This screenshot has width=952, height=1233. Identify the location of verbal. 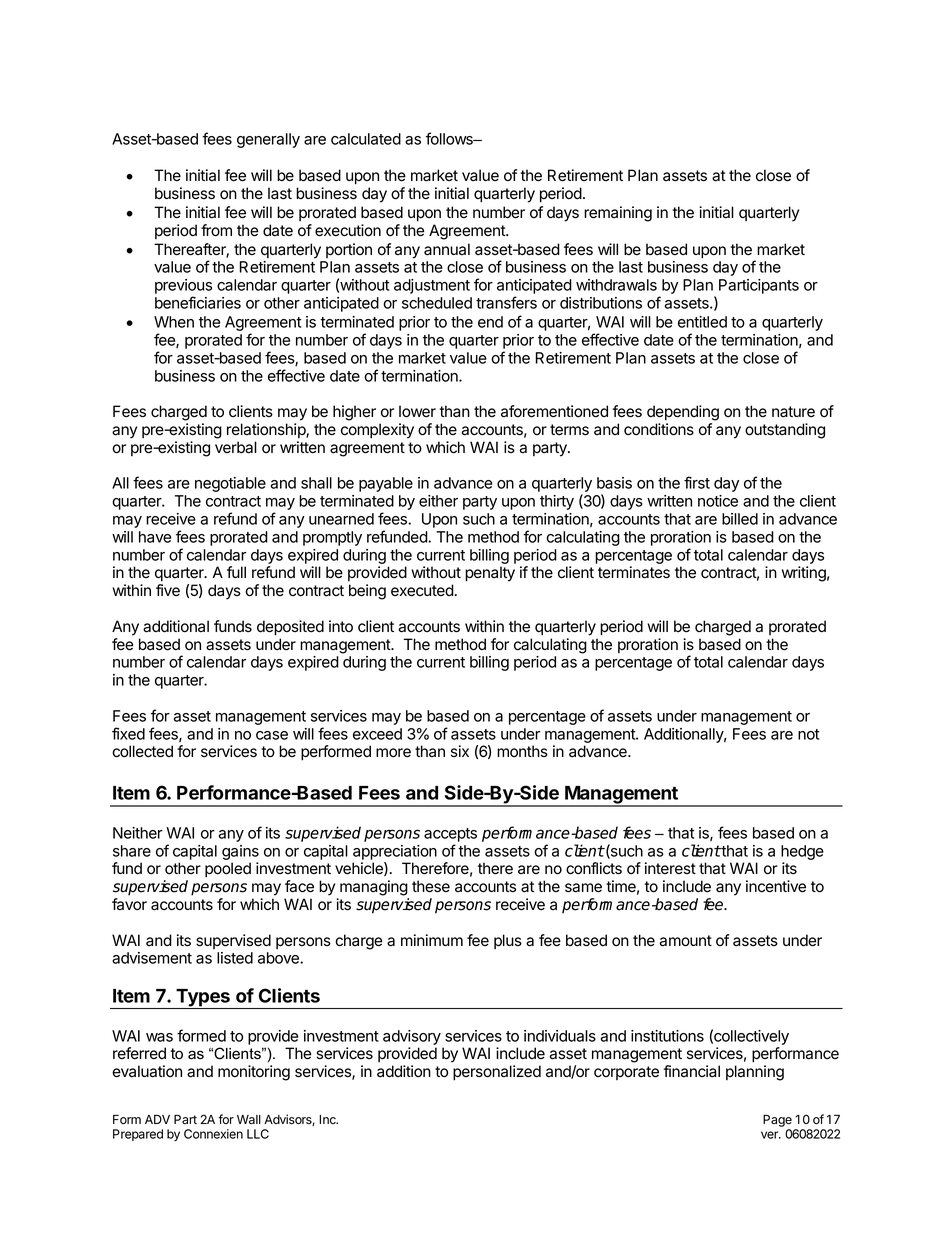
(236, 447).
